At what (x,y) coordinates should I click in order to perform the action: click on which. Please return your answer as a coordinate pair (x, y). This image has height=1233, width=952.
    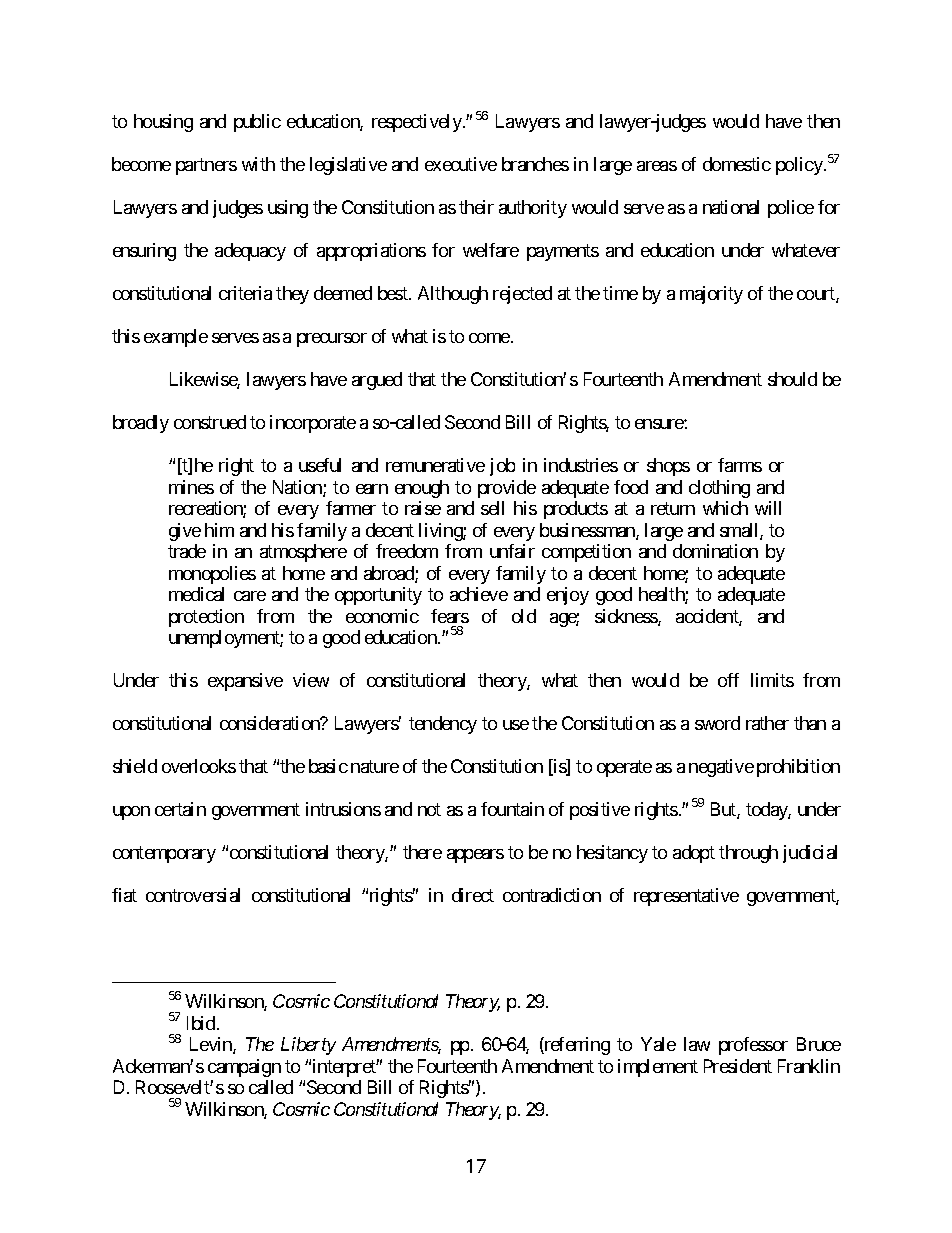
    Looking at the image, I should click on (725, 508).
